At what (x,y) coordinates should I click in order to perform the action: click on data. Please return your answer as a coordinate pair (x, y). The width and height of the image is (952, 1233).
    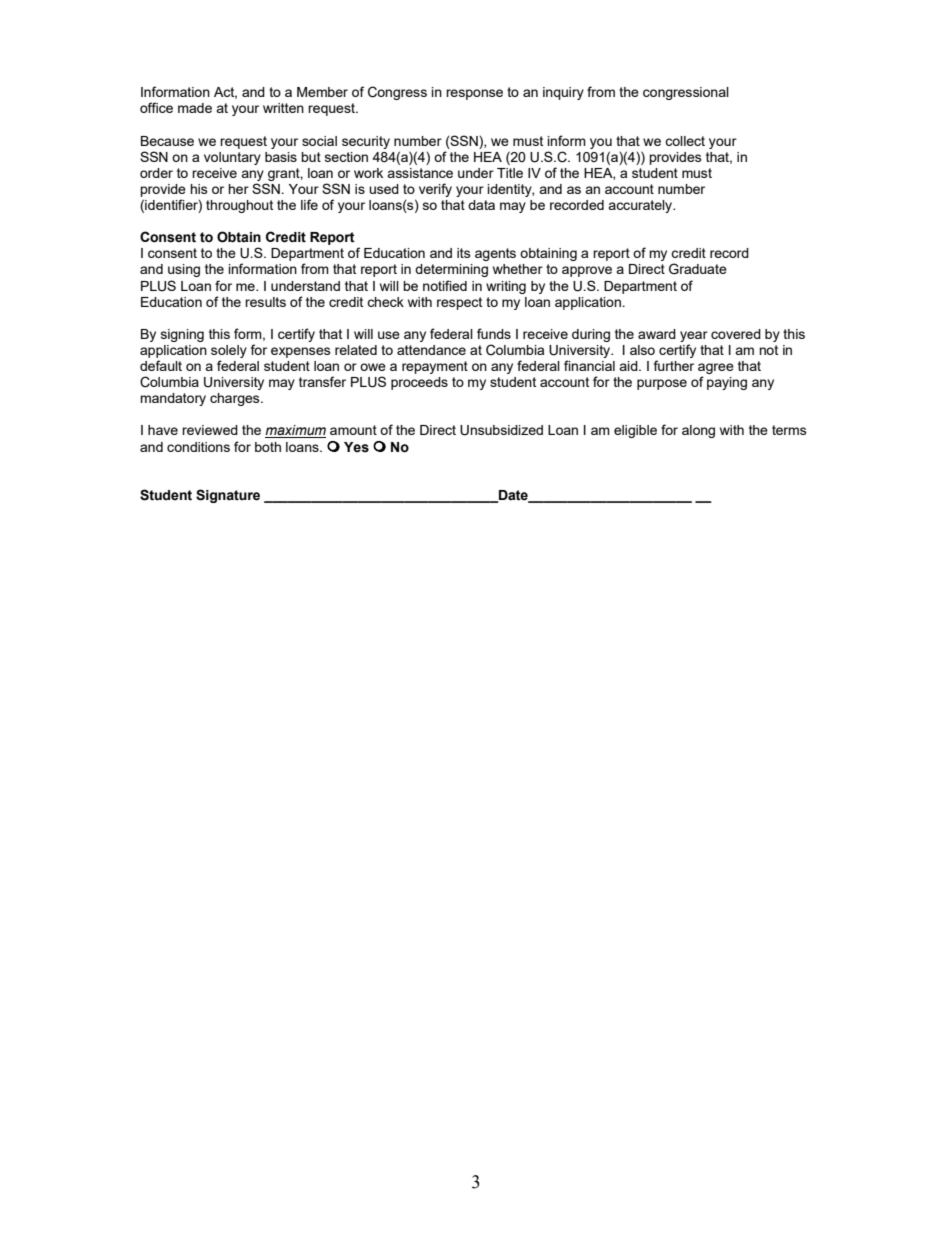
    Looking at the image, I should click on (481, 205).
